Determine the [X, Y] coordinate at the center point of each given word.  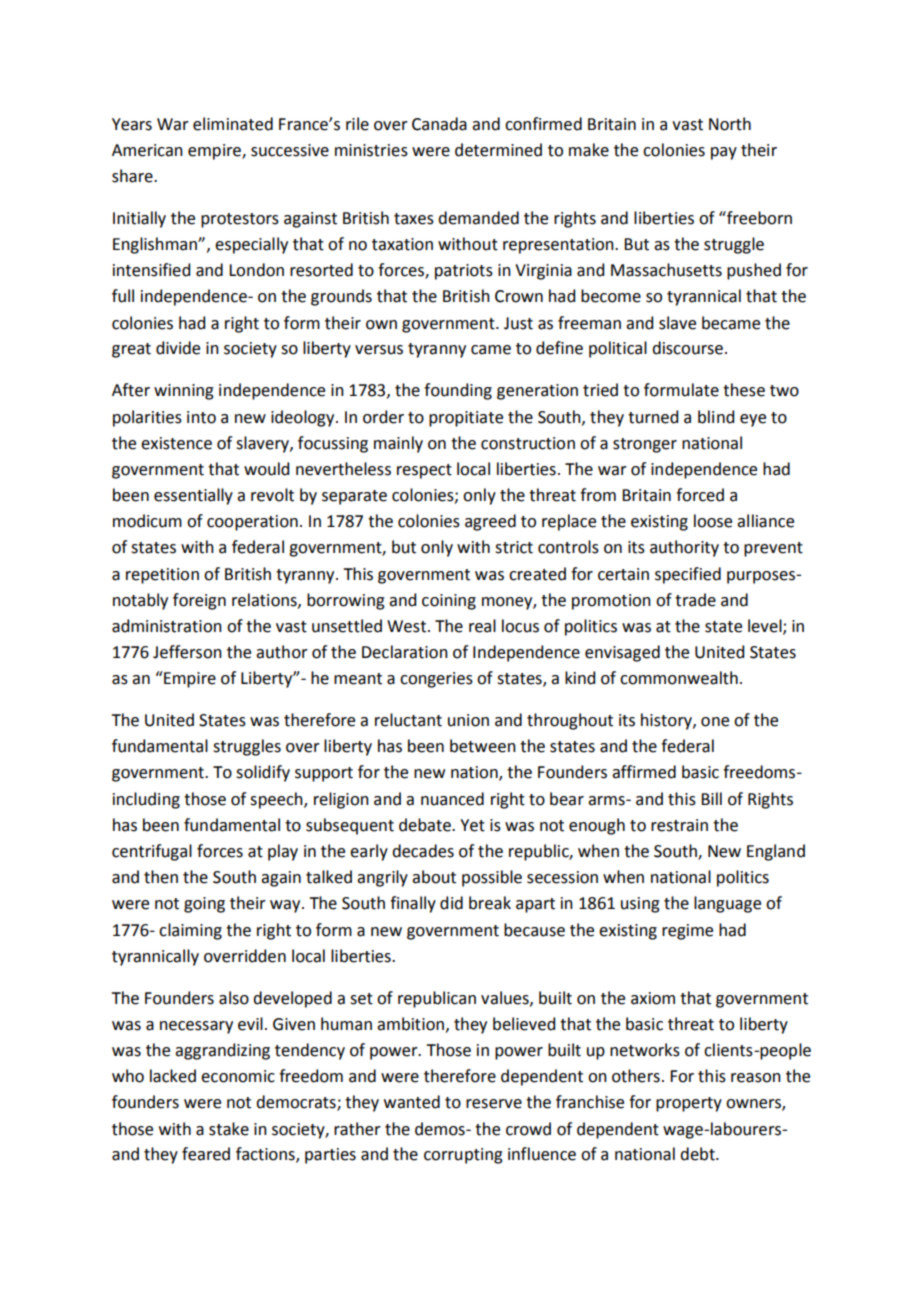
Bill [711, 798]
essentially [193, 496]
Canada [439, 124]
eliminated [233, 124]
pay [724, 153]
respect [424, 471]
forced [700, 495]
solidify [263, 773]
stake [229, 1129]
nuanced [452, 799]
